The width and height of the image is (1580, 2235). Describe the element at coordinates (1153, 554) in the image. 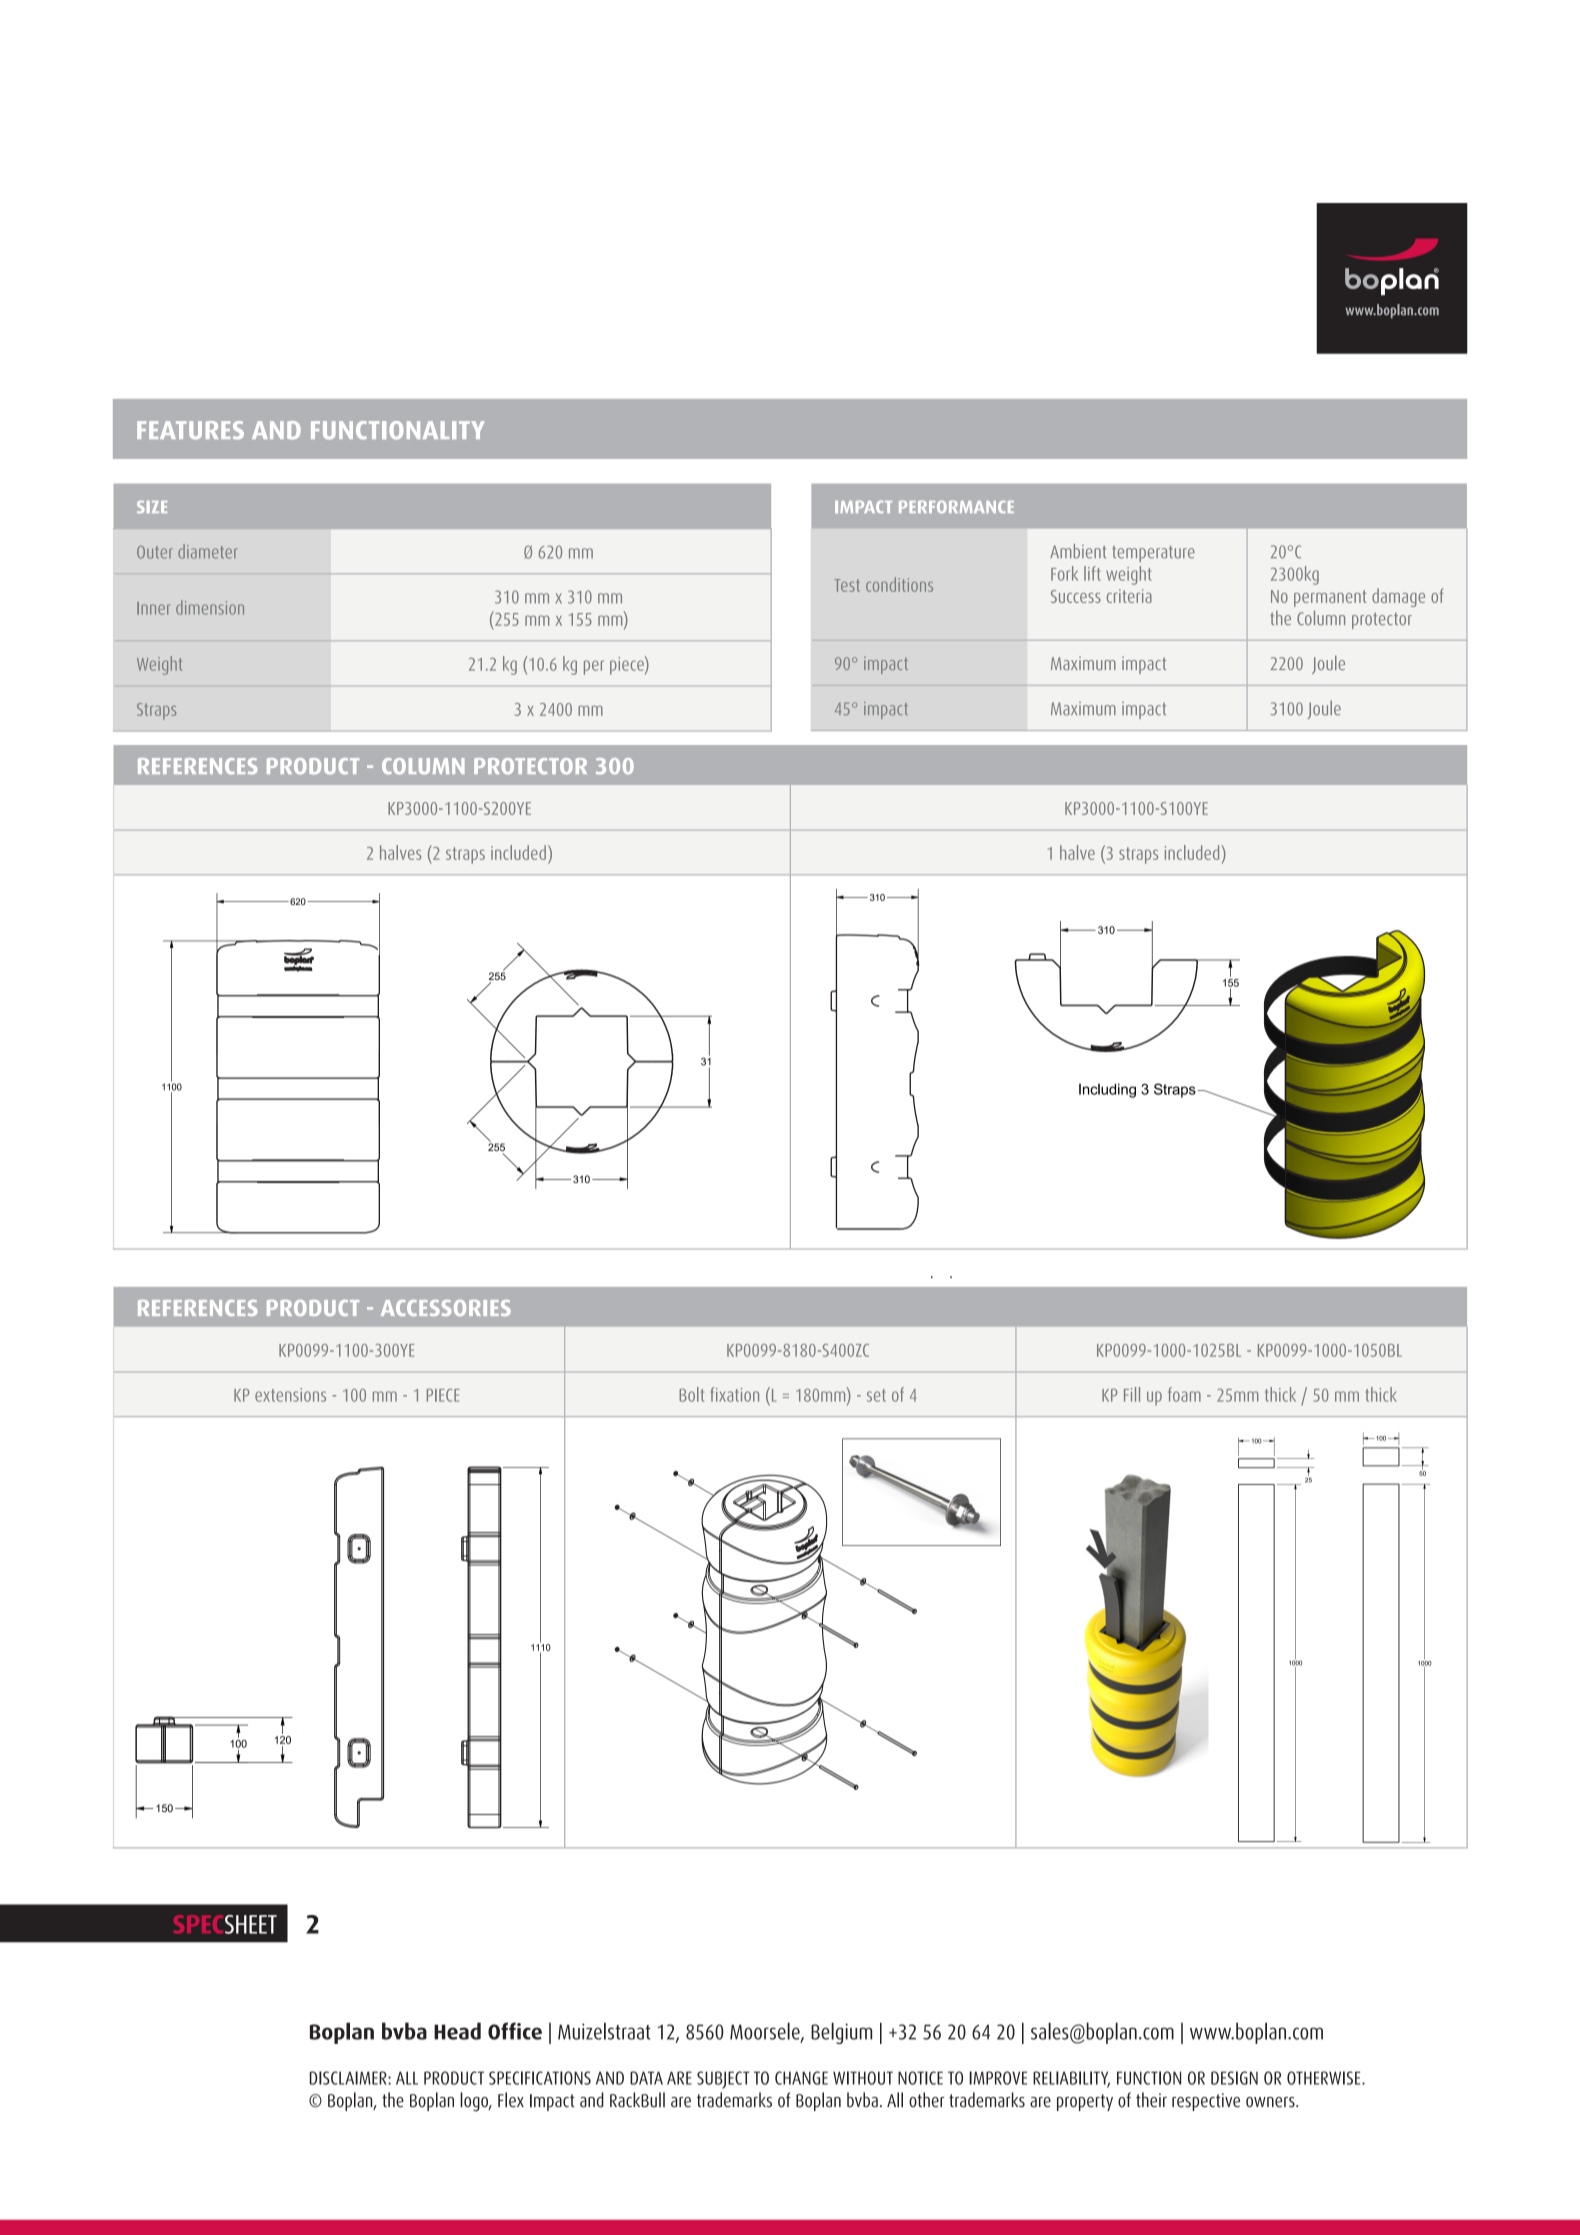

I see `temperature` at that location.
